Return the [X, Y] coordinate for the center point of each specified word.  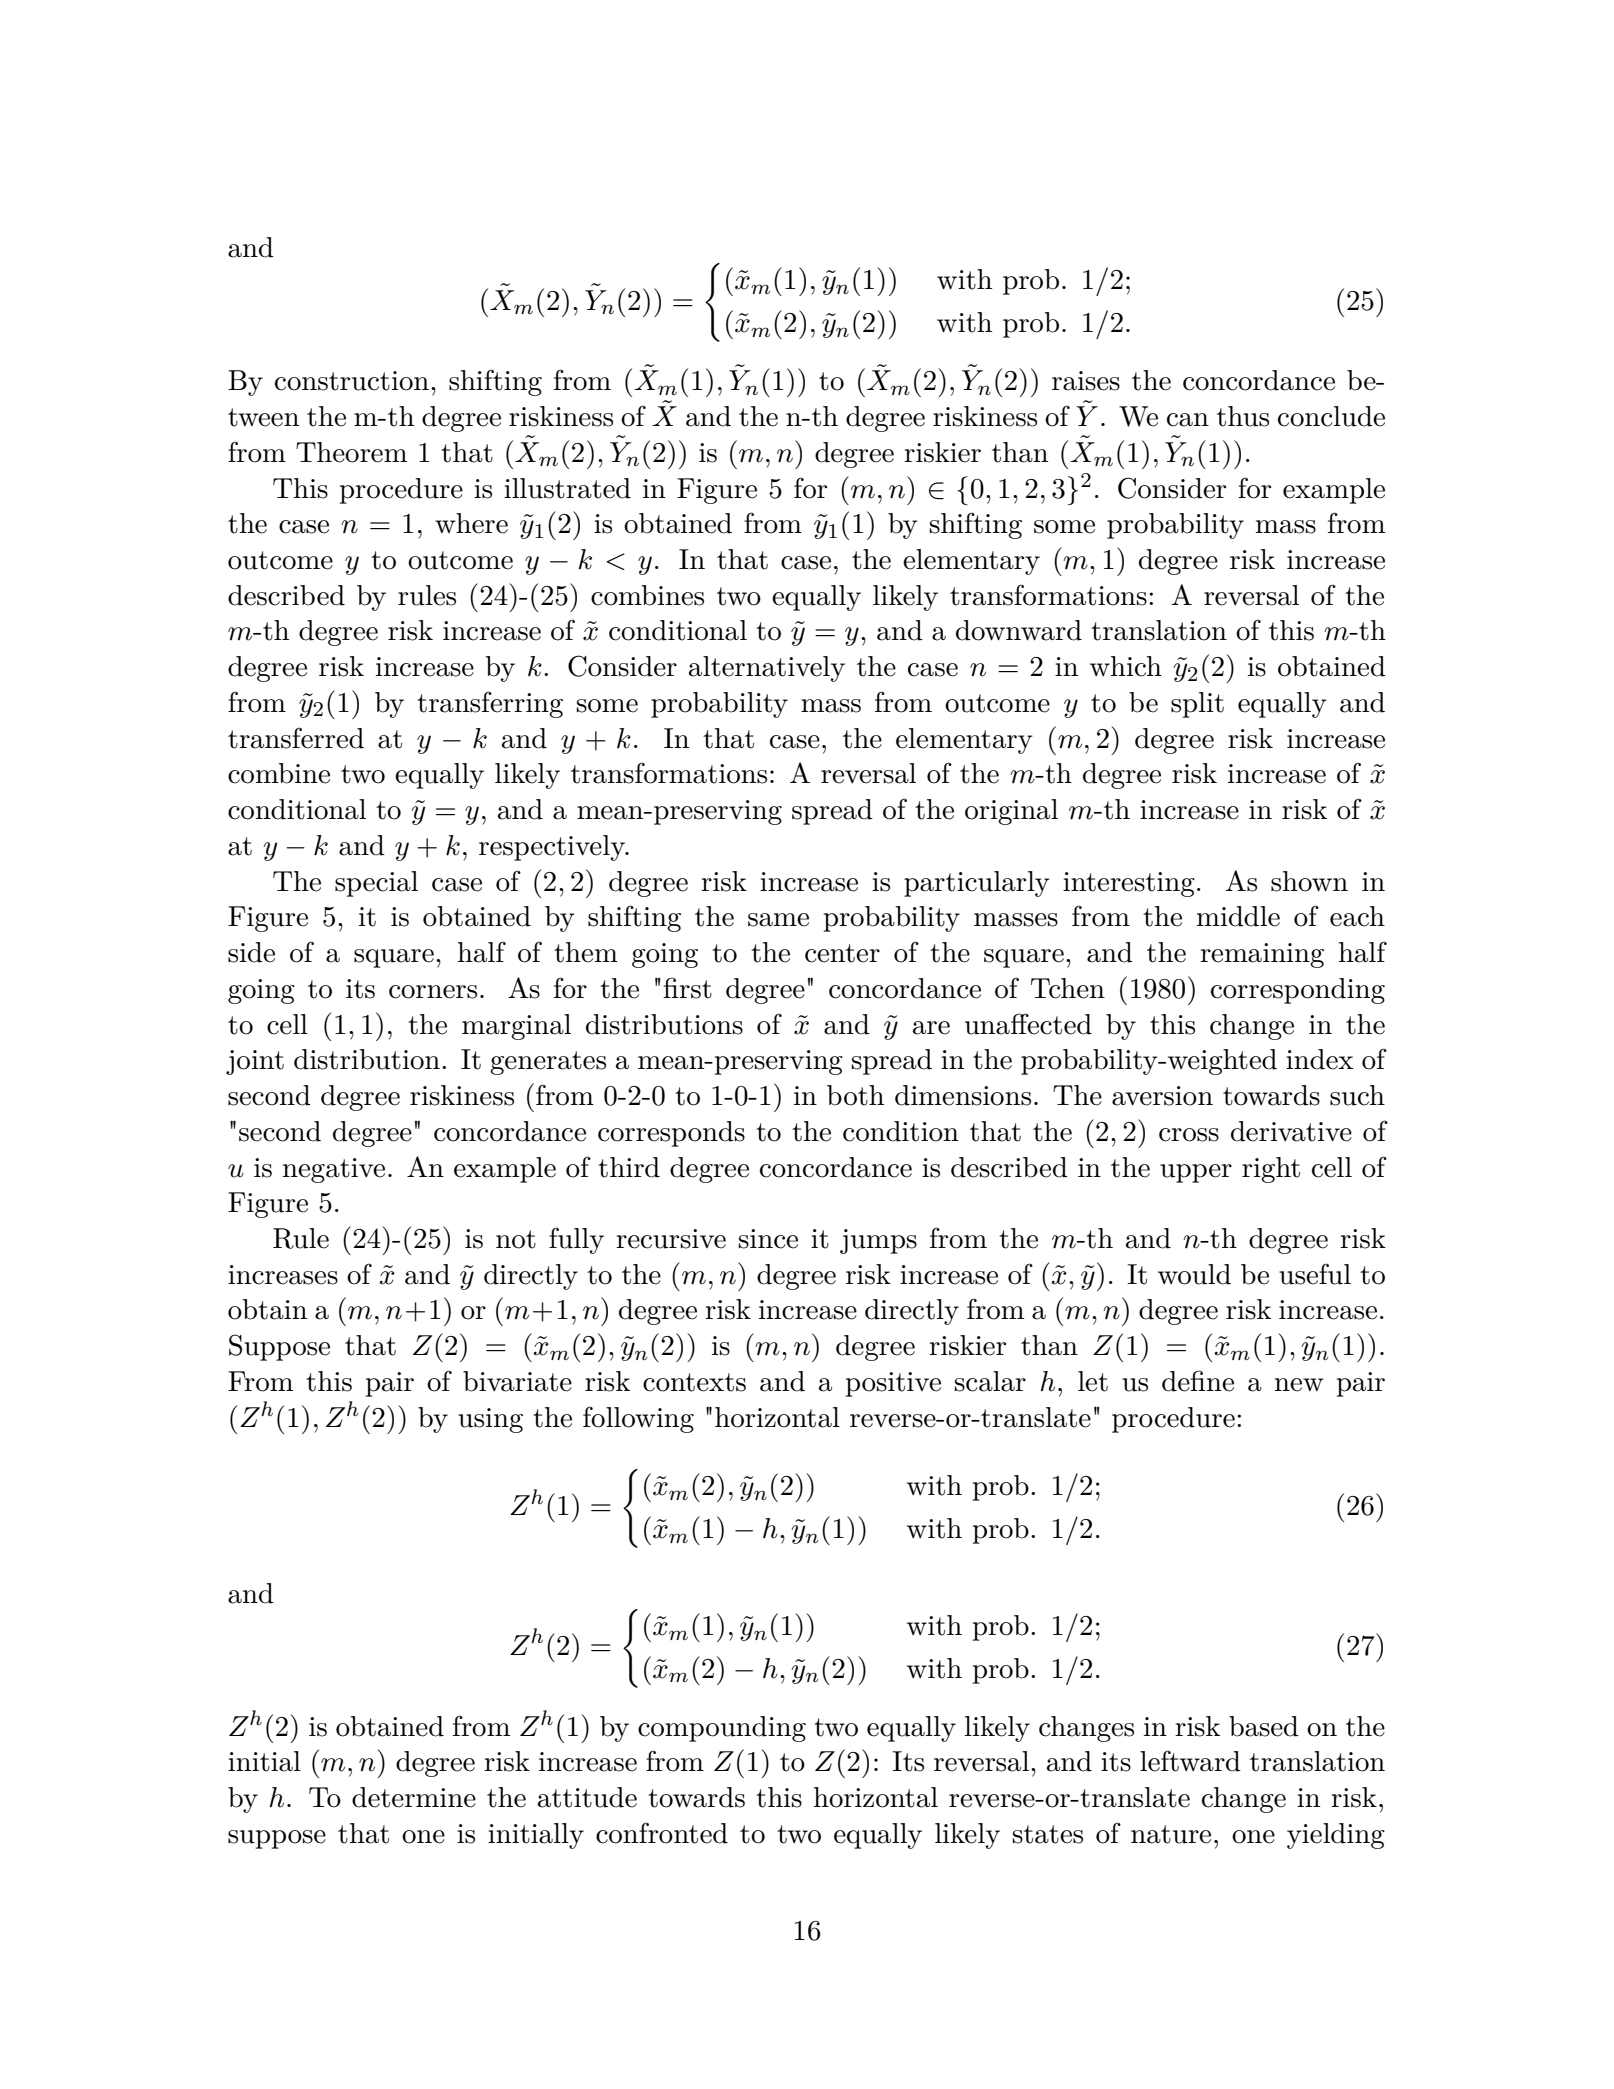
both [855, 1095]
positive [893, 1384]
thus [1243, 416]
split [1197, 705]
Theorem [351, 452]
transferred [296, 738]
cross [1189, 1135]
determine [414, 1797]
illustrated [567, 488]
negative [334, 1170]
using [490, 1420]
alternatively [767, 669]
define [1198, 1381]
